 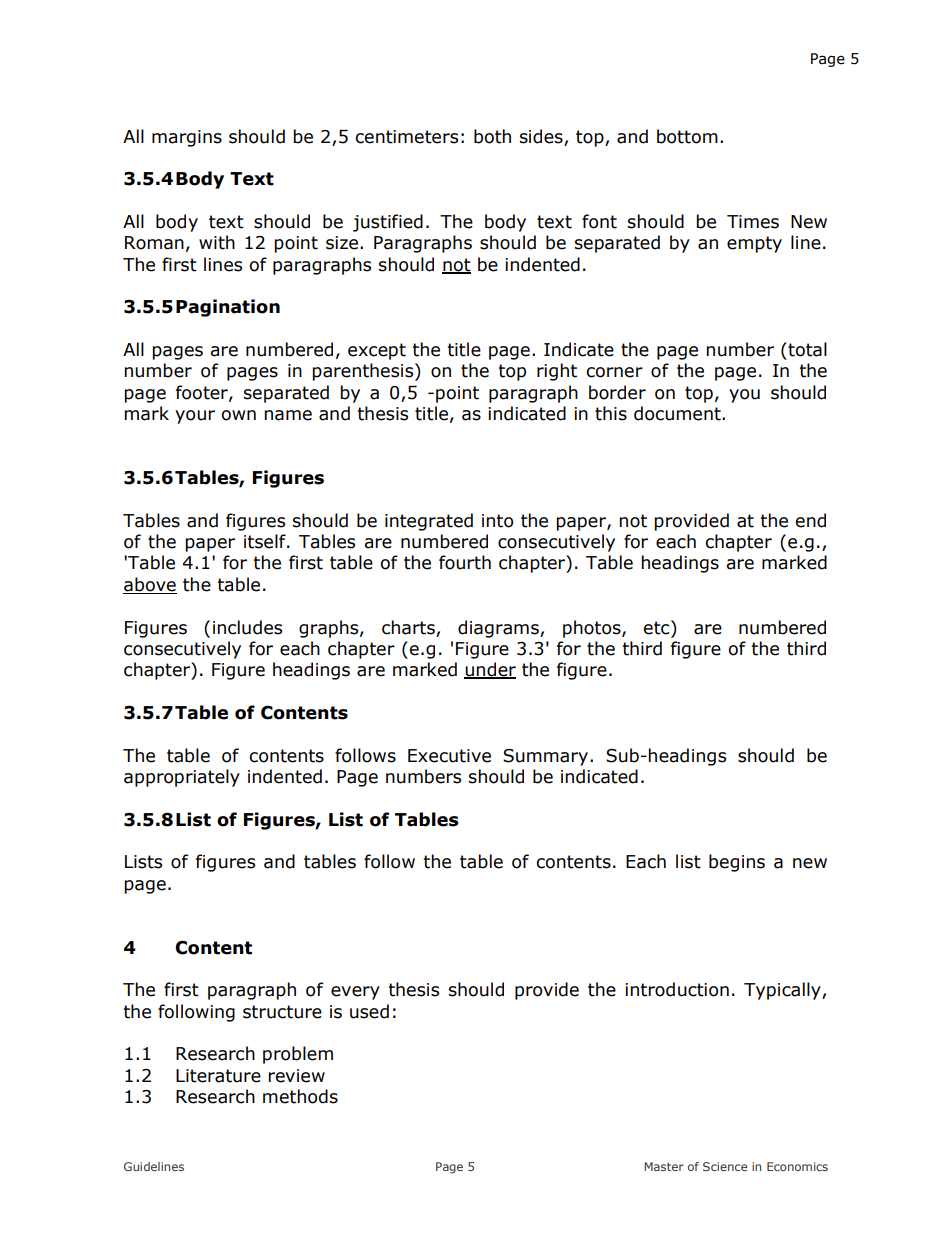 I want to click on Science, so click(x=725, y=1166).
